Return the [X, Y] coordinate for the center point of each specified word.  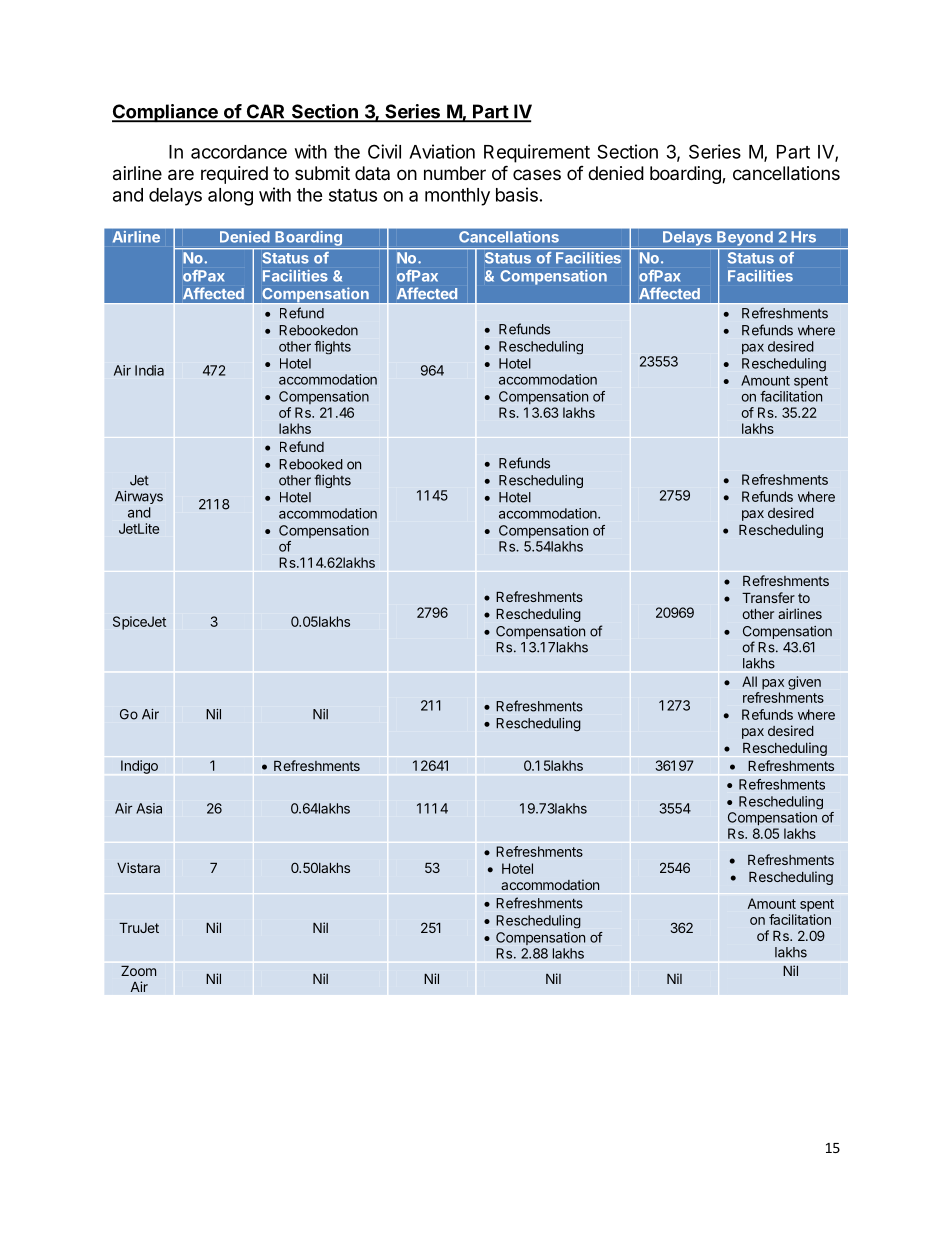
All [749, 681]
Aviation [442, 151]
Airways [139, 497]
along [230, 197]
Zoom [139, 970]
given [804, 683]
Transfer [768, 597]
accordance [239, 152]
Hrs [804, 236]
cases [537, 174]
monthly [457, 197]
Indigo [139, 767]
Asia [149, 808]
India [149, 370]
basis [517, 194]
